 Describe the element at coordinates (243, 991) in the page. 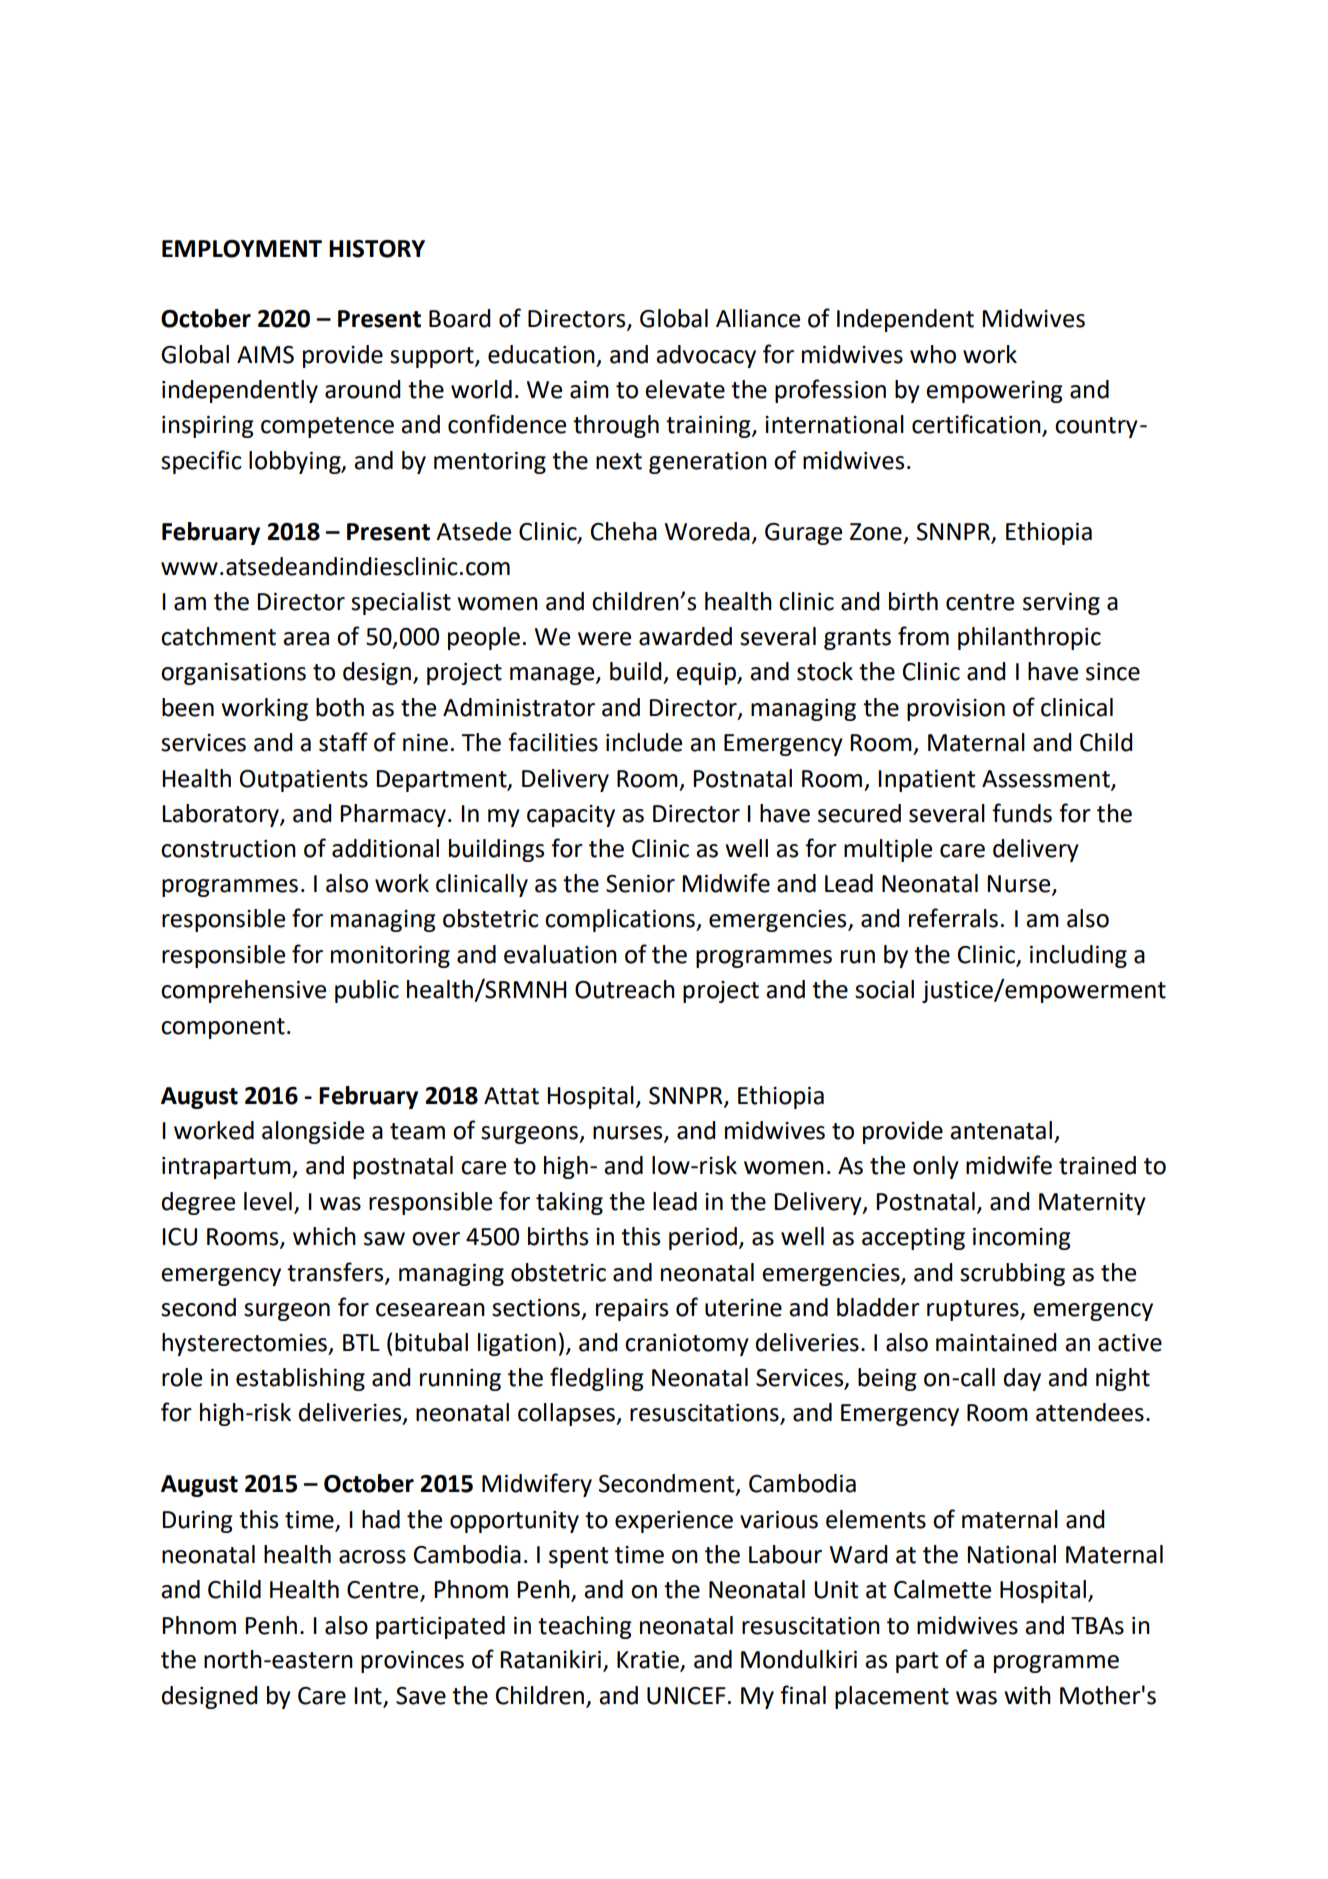

I see `comprehensive` at that location.
